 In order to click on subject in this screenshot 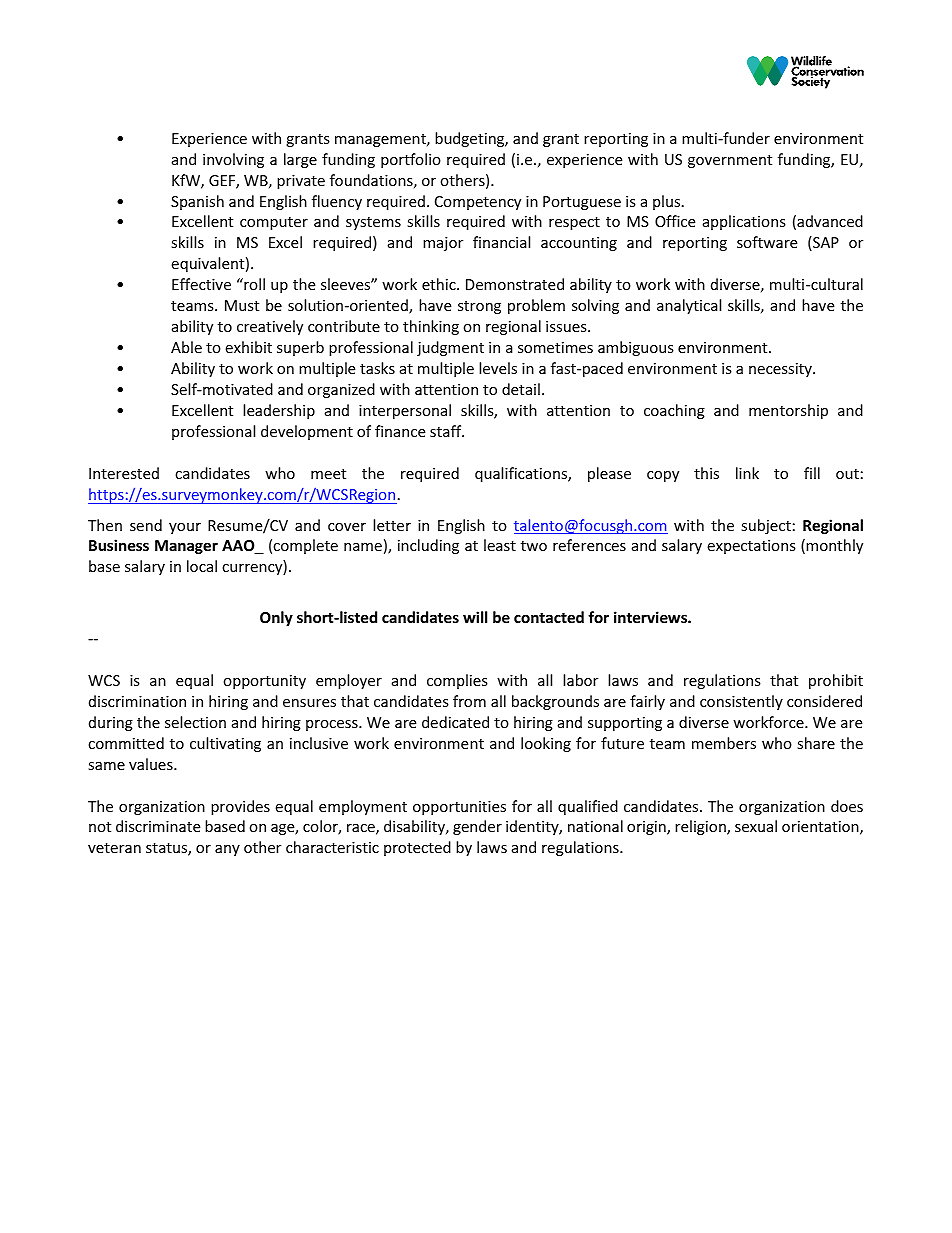, I will do `click(766, 526)`.
